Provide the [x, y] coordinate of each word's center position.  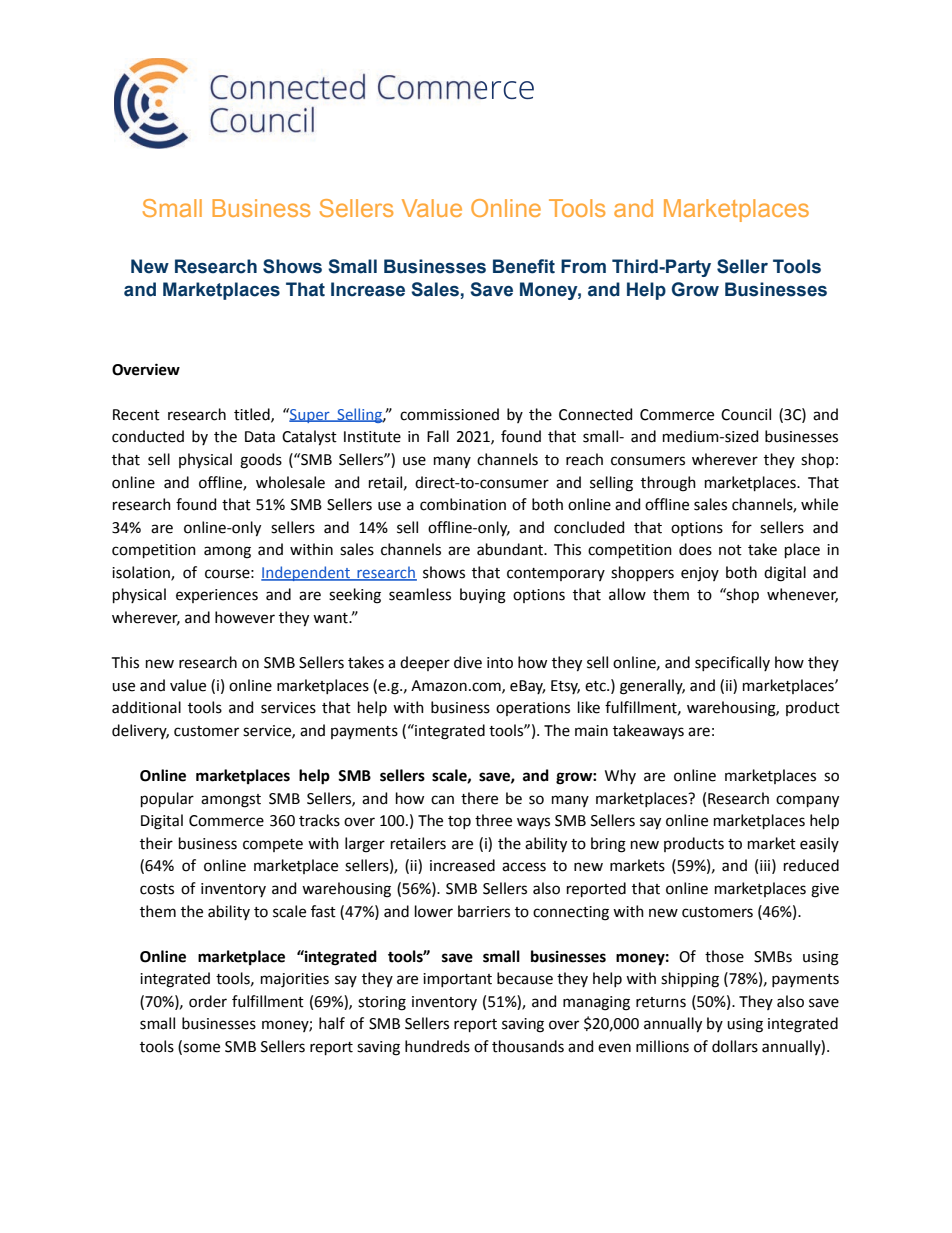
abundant [511, 549]
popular [167, 799]
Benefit [524, 266]
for [742, 527]
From [583, 266]
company [807, 801]
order [208, 1001]
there [479, 798]
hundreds [437, 1046]
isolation [142, 573]
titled [253, 415]
